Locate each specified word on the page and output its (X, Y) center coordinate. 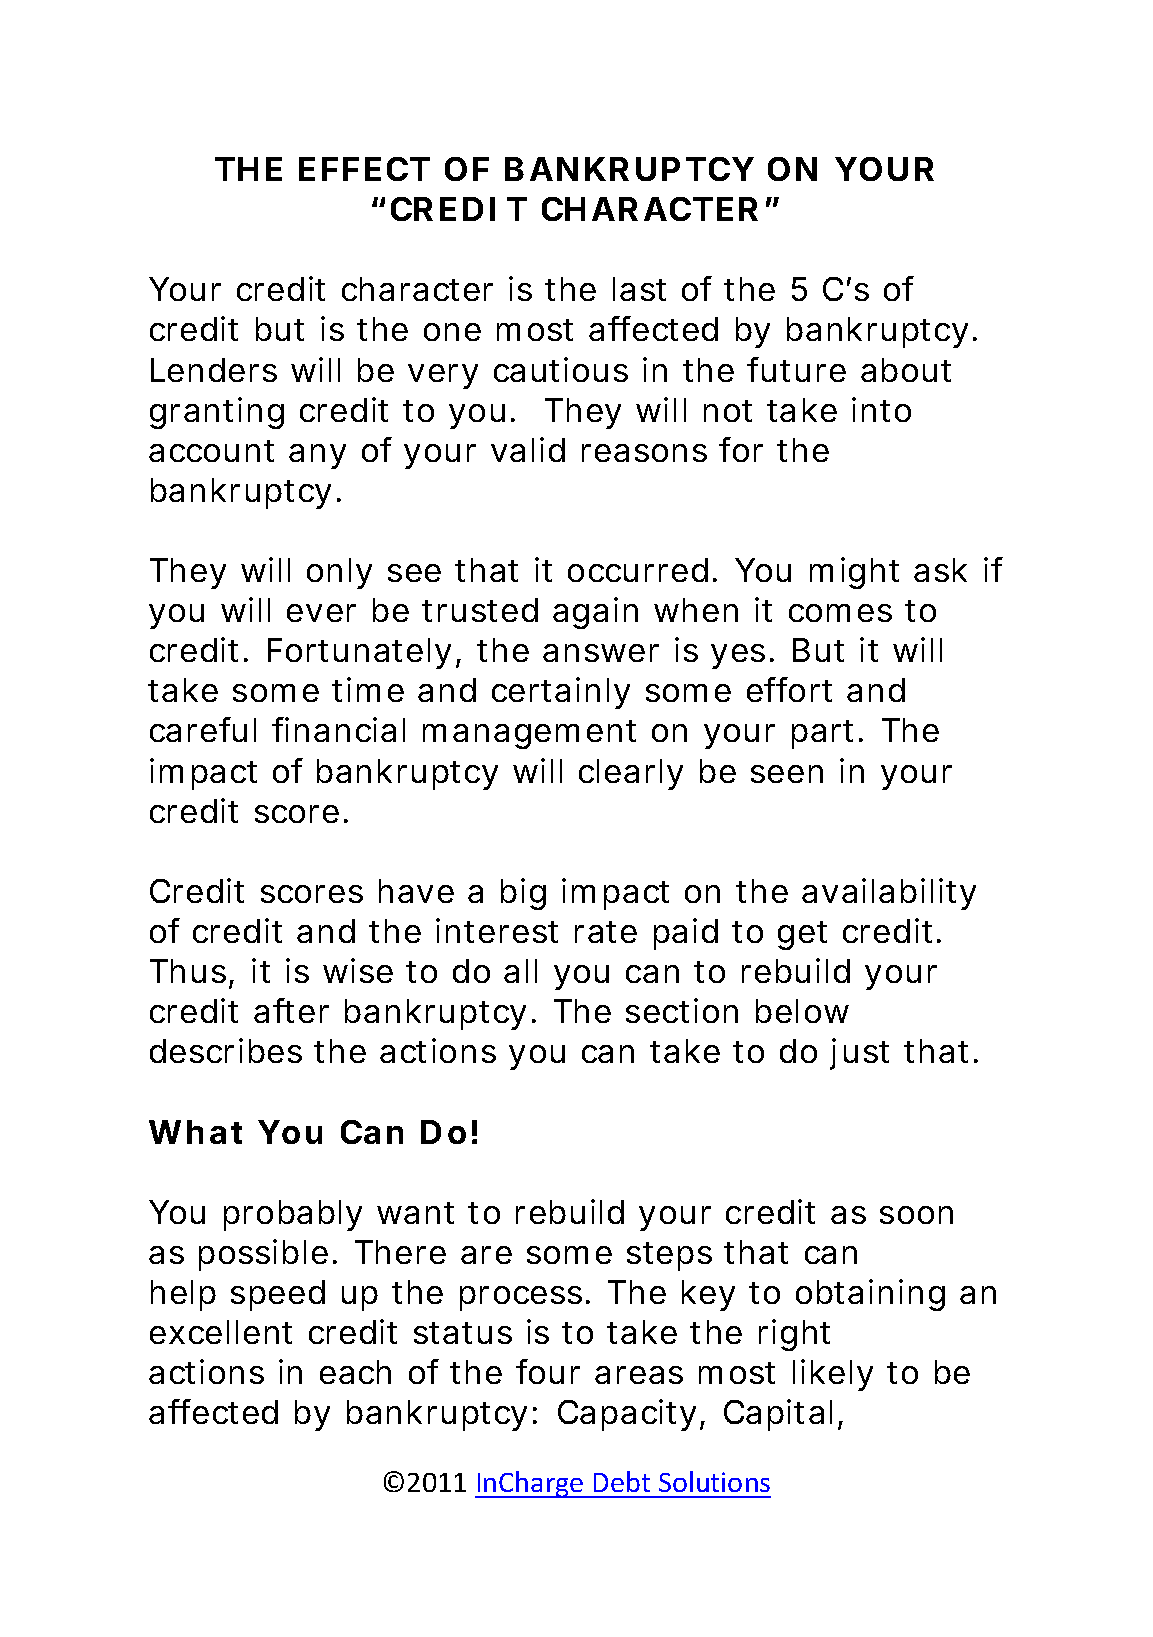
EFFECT (364, 169)
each (355, 1372)
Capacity (627, 1415)
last (639, 289)
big (523, 894)
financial (338, 729)
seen (787, 774)
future (796, 369)
